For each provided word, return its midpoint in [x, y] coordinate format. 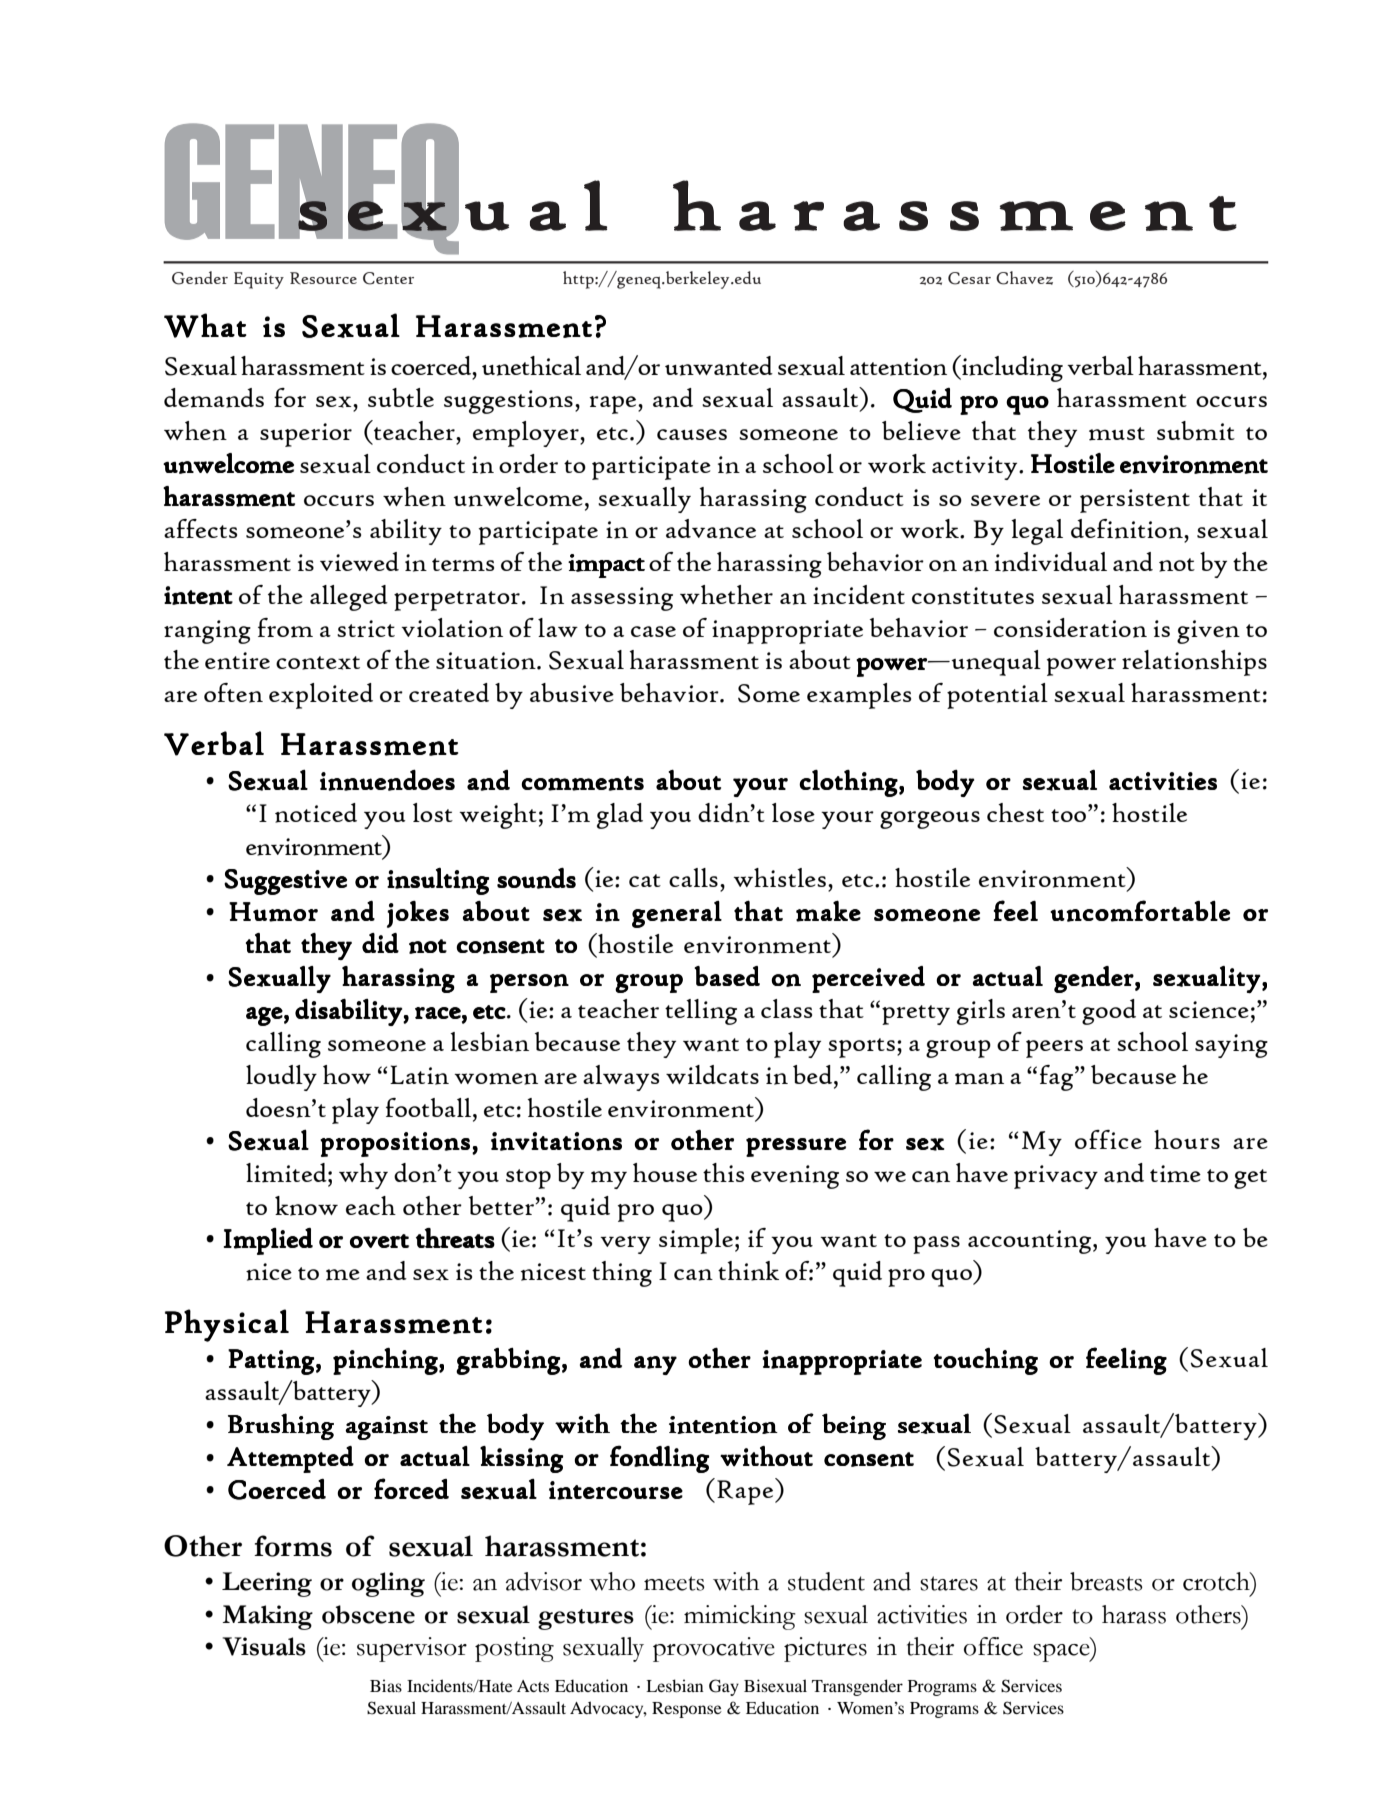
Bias [386, 1685]
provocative [714, 1649]
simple [696, 1241]
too [1070, 815]
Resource [323, 278]
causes [692, 434]
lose [793, 812]
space [1062, 1653]
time [1175, 1174]
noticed [316, 813]
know [306, 1206]
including [1011, 368]
